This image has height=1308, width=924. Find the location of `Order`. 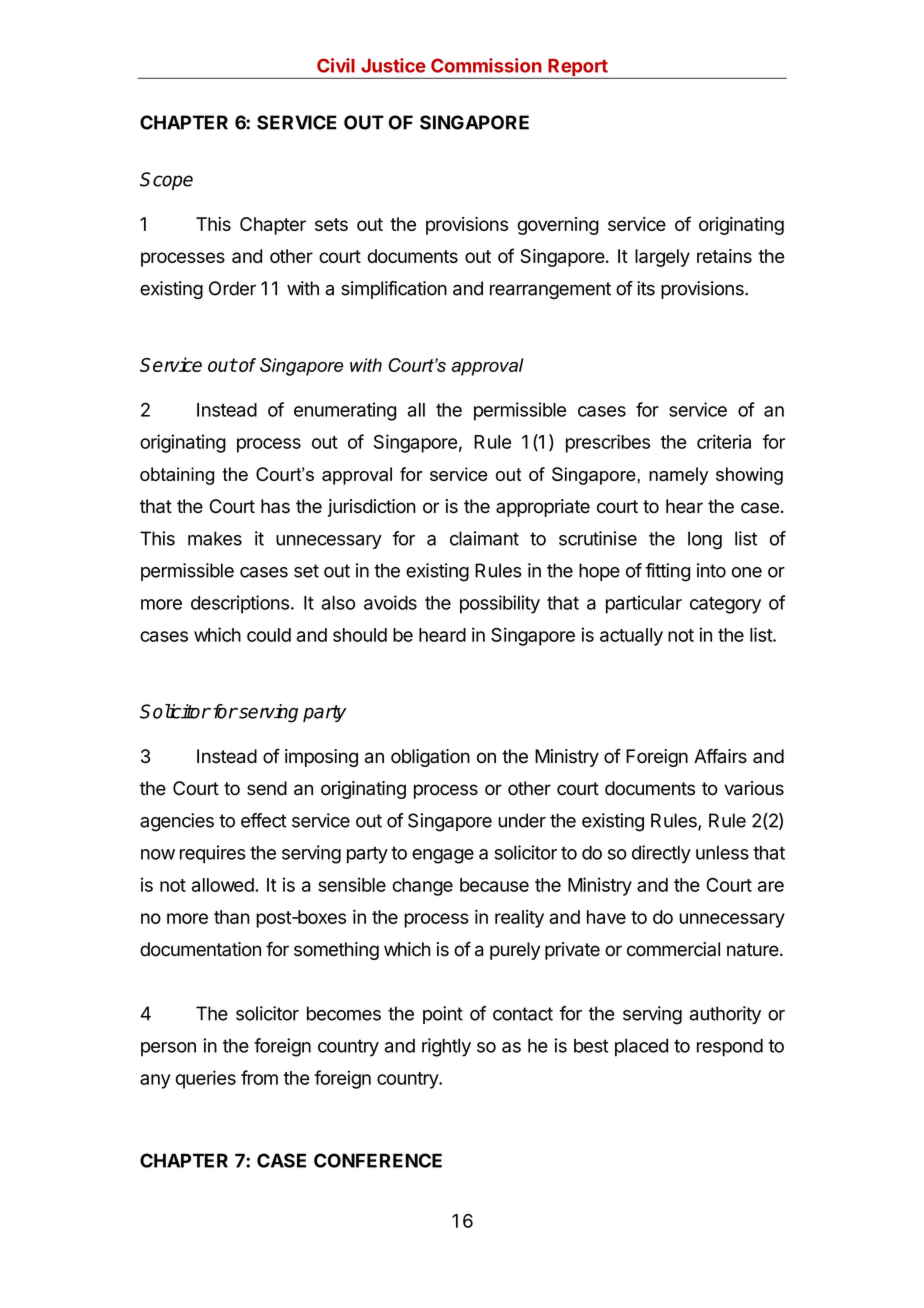

Order is located at coordinates (232, 288).
